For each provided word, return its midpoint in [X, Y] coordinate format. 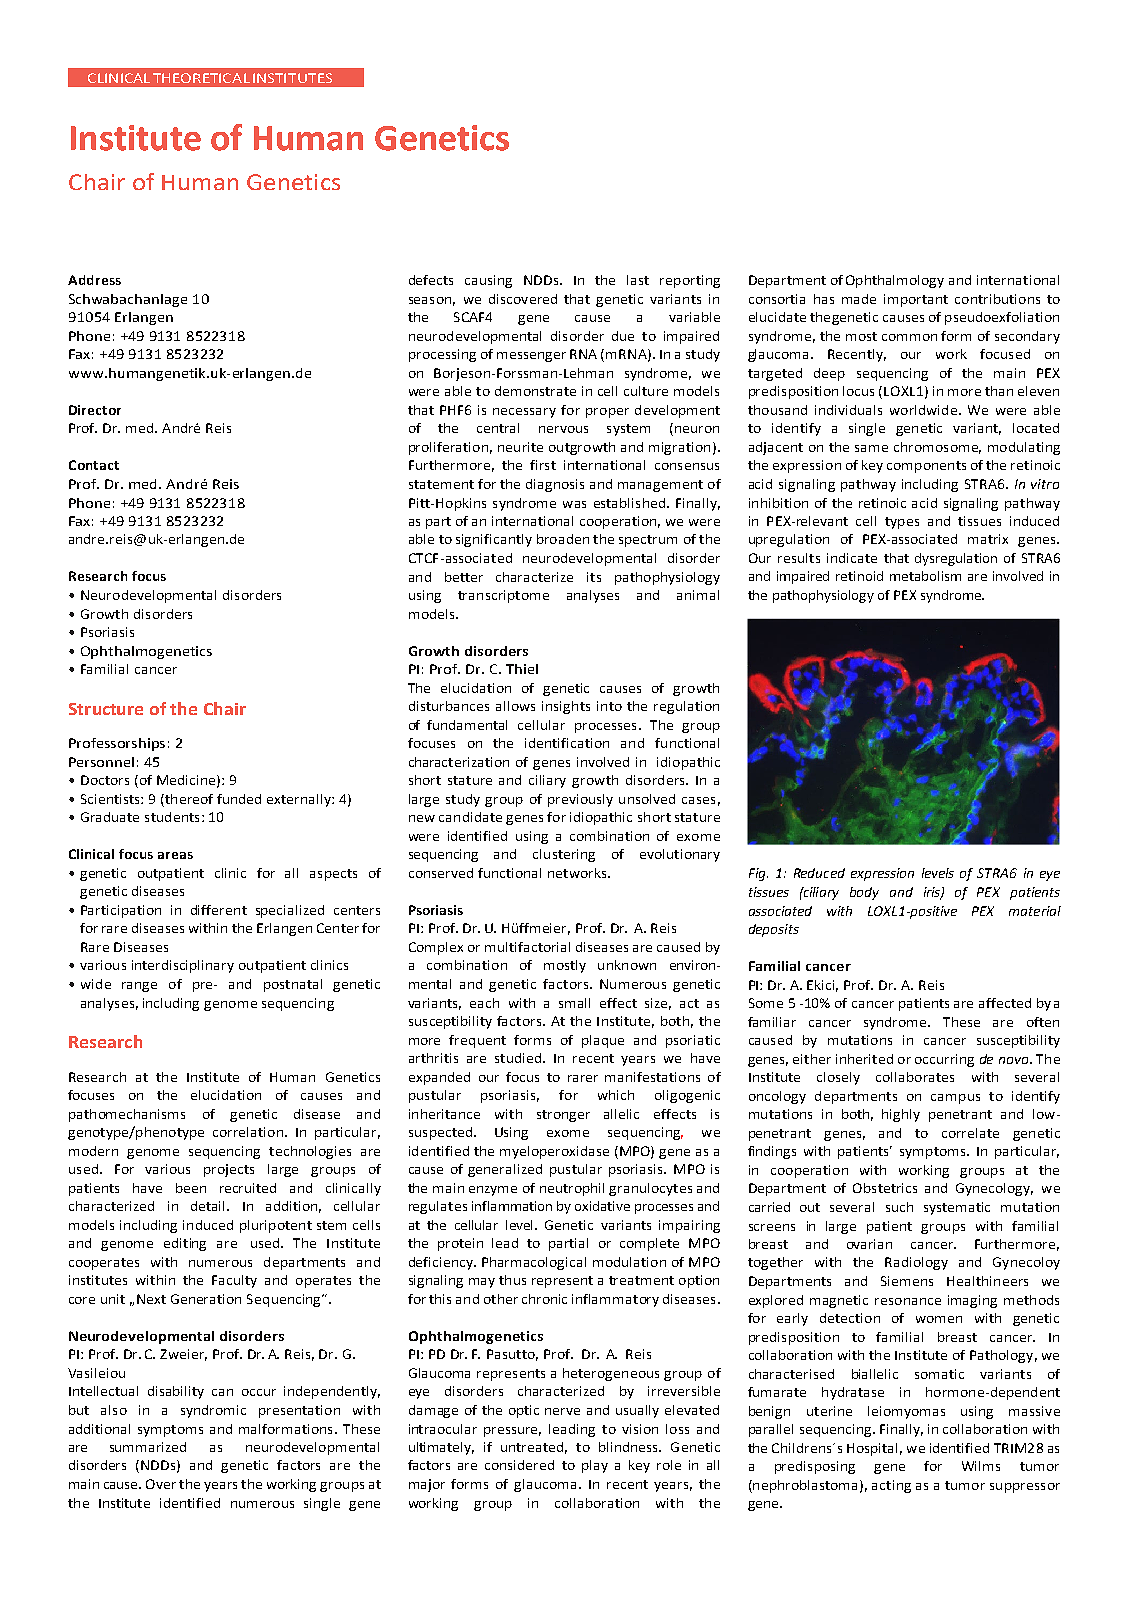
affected [1005, 1003]
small [574, 1003]
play [595, 1466]
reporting [690, 281]
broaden [563, 539]
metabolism [925, 576]
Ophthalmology [895, 281]
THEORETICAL [201, 78]
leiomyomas [906, 1412]
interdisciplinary [183, 966]
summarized [148, 1447]
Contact [94, 465]
